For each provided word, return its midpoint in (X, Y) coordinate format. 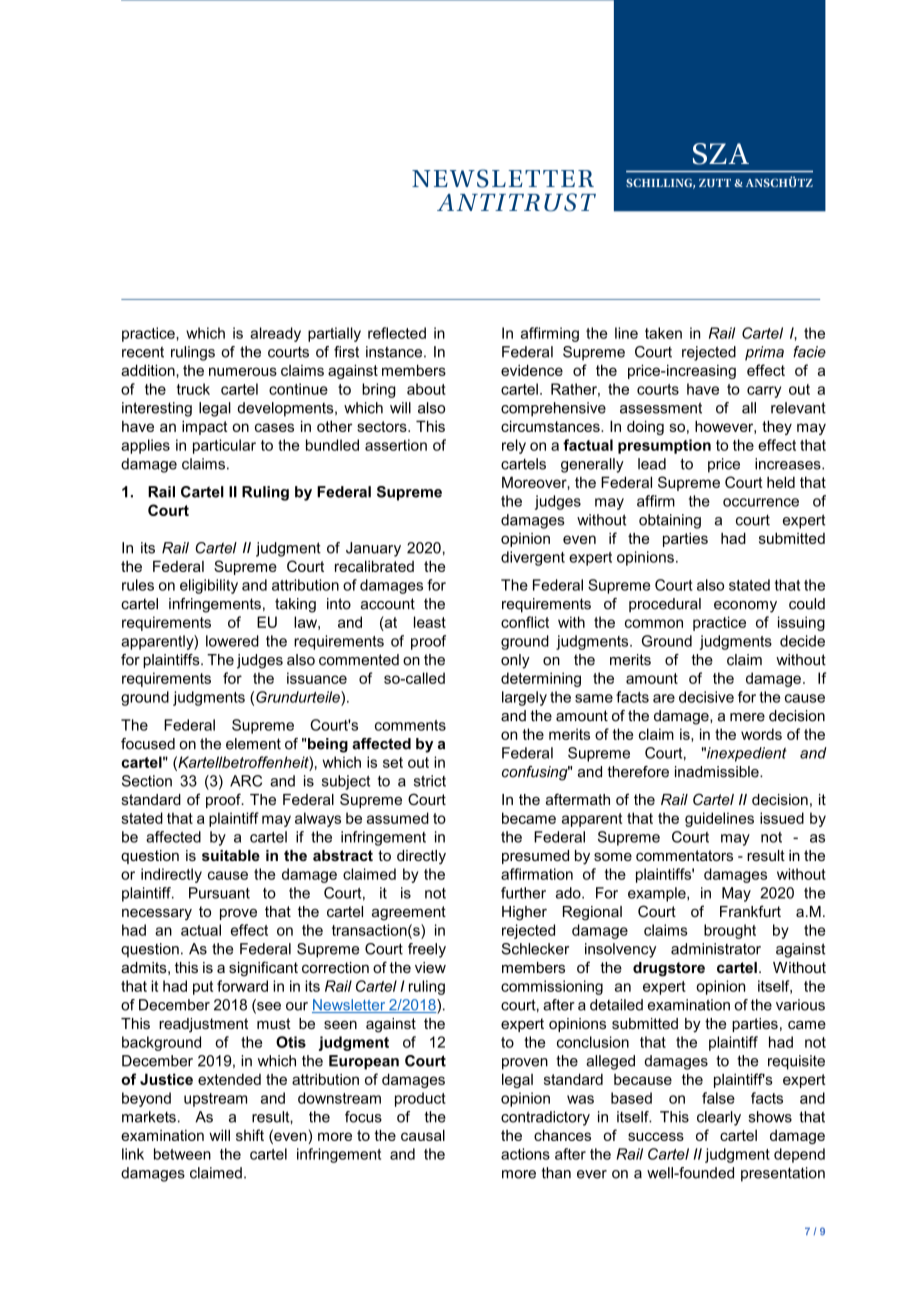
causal (423, 1135)
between (182, 1154)
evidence (532, 370)
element (253, 744)
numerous (243, 371)
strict (430, 781)
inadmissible (718, 772)
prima (764, 353)
